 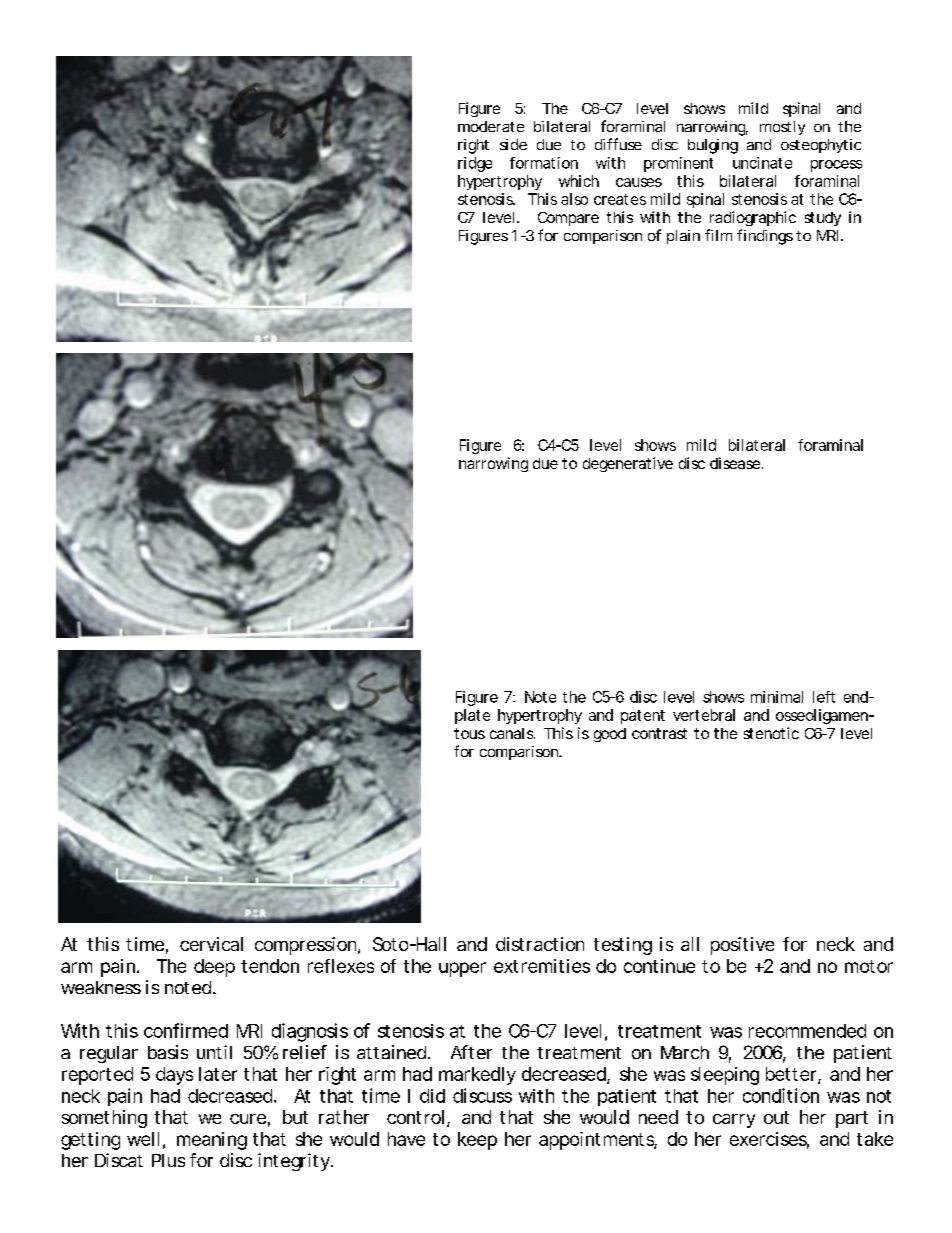 I want to click on keep, so click(x=477, y=1141).
